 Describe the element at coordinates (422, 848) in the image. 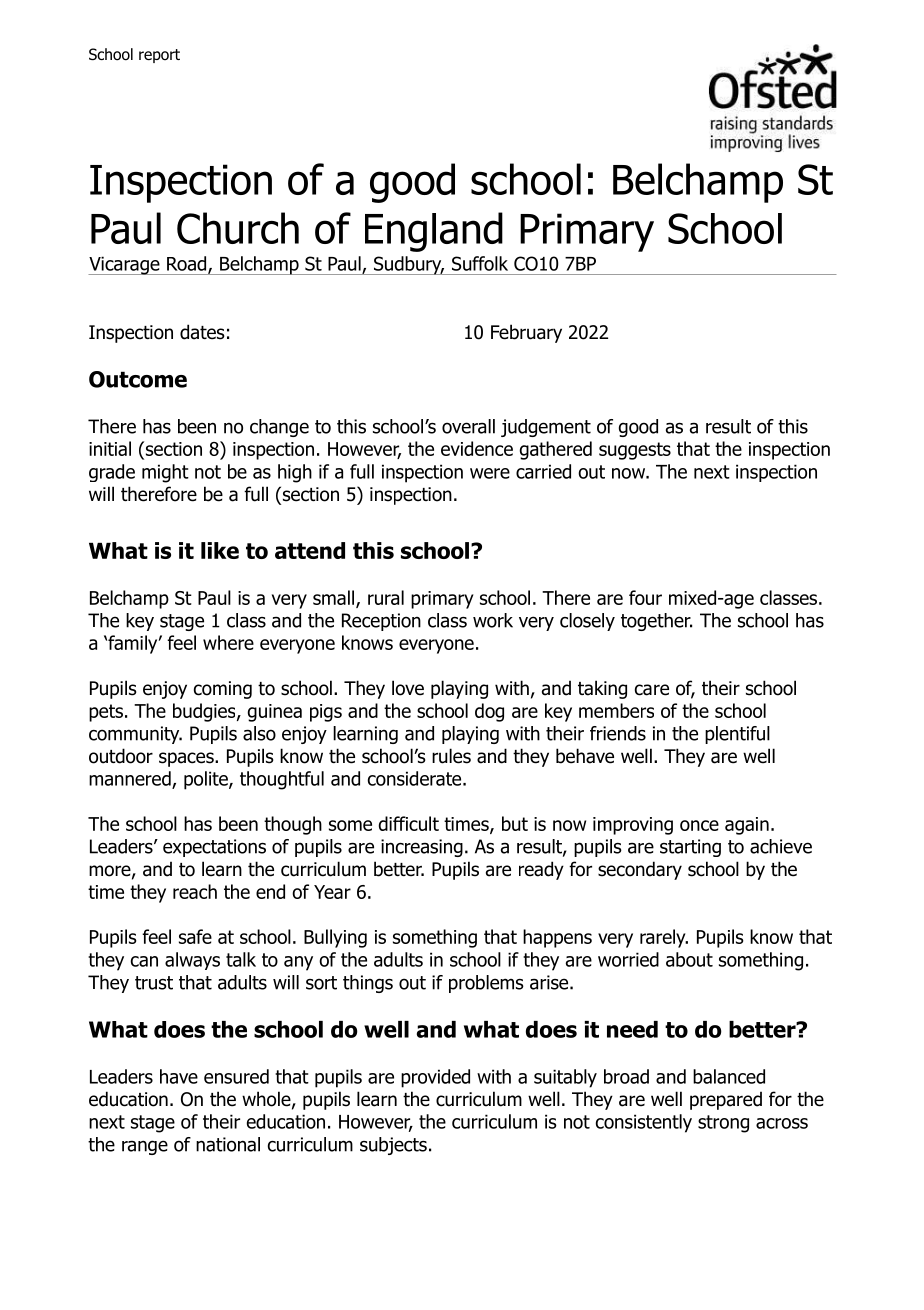

I see `increasing` at that location.
